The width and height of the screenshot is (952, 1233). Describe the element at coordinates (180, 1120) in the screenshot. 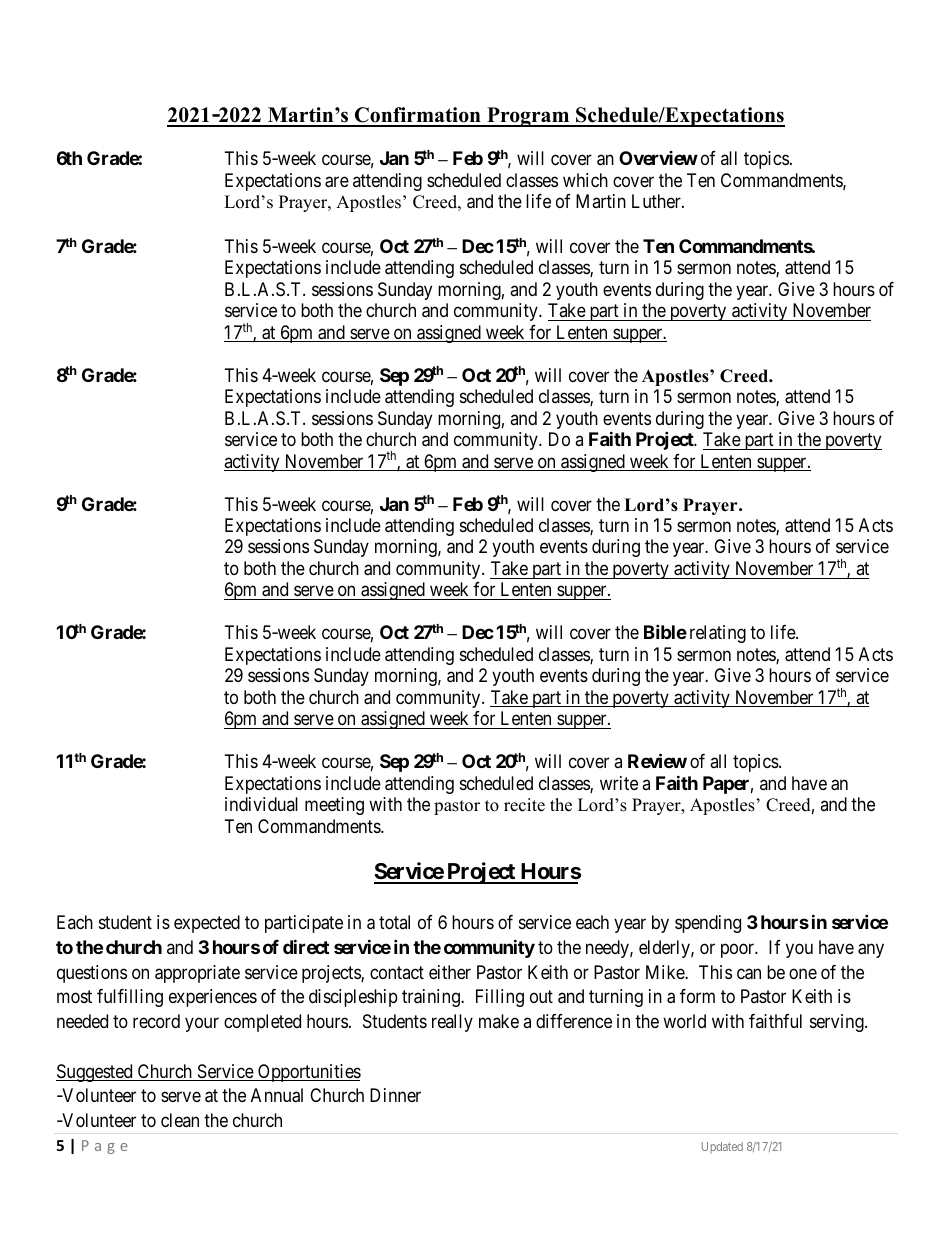

I see `clean` at that location.
